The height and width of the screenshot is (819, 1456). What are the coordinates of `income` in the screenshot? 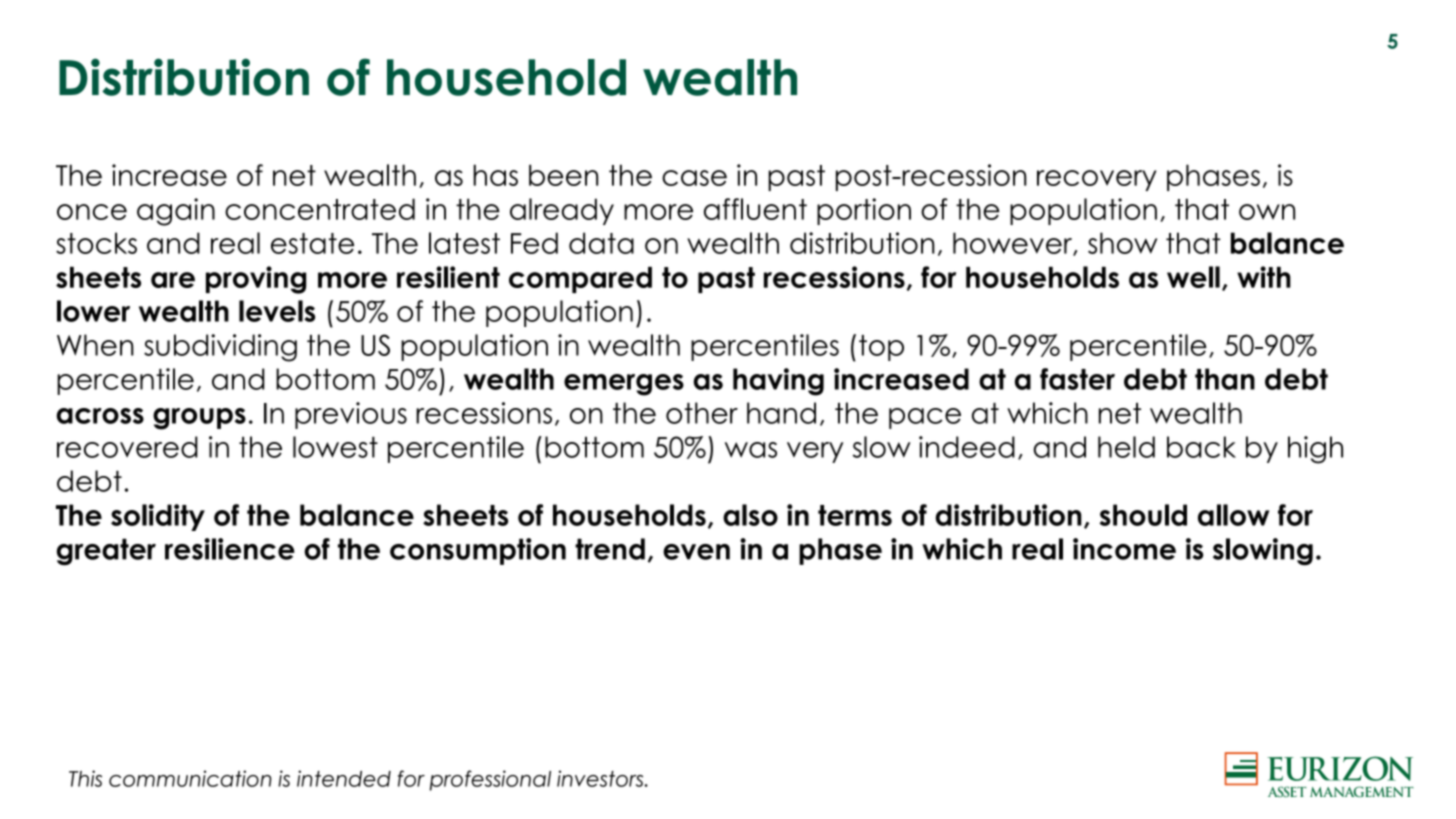 It's located at (1124, 549).
